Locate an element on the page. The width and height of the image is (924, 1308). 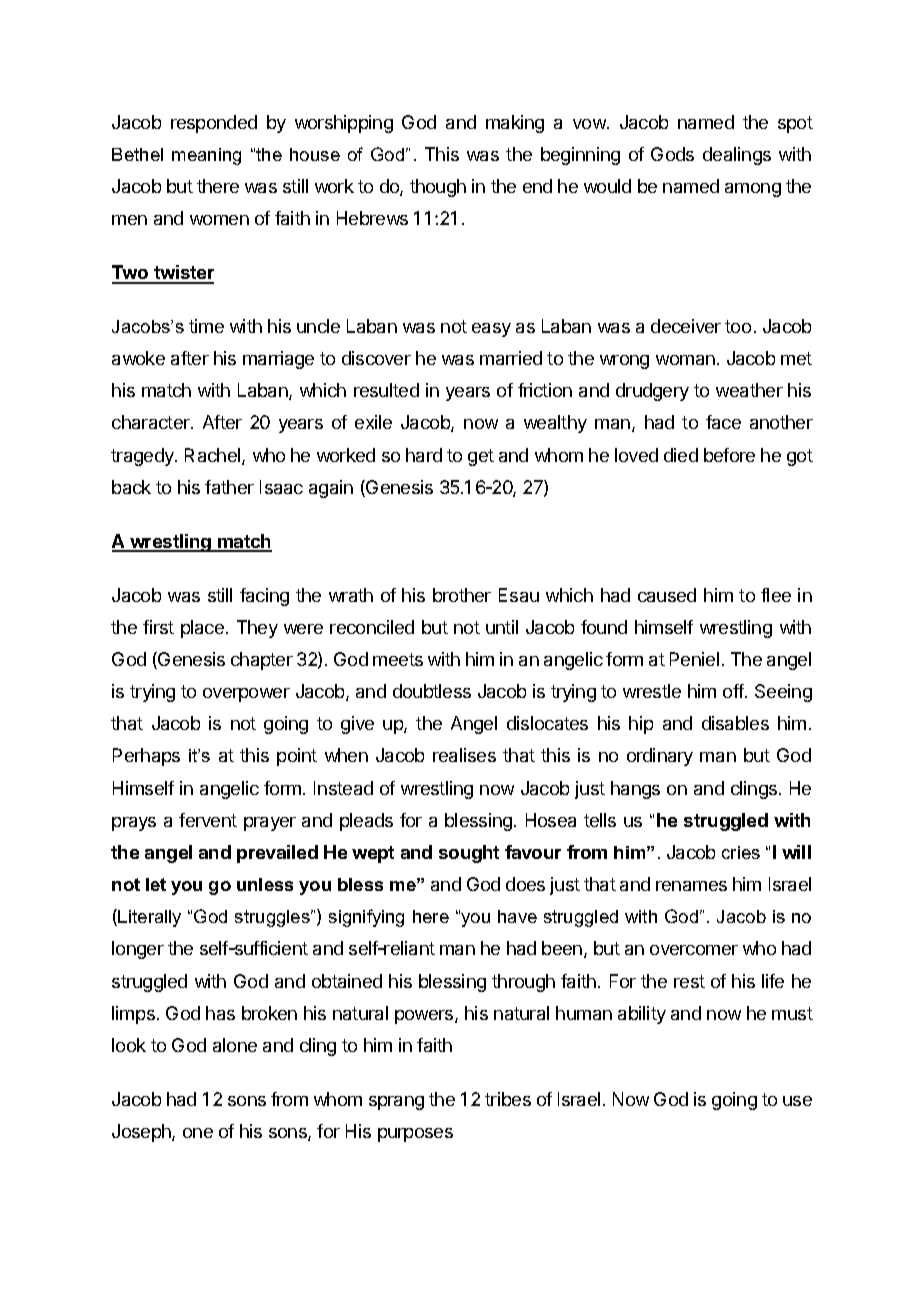
though is located at coordinates (438, 188).
